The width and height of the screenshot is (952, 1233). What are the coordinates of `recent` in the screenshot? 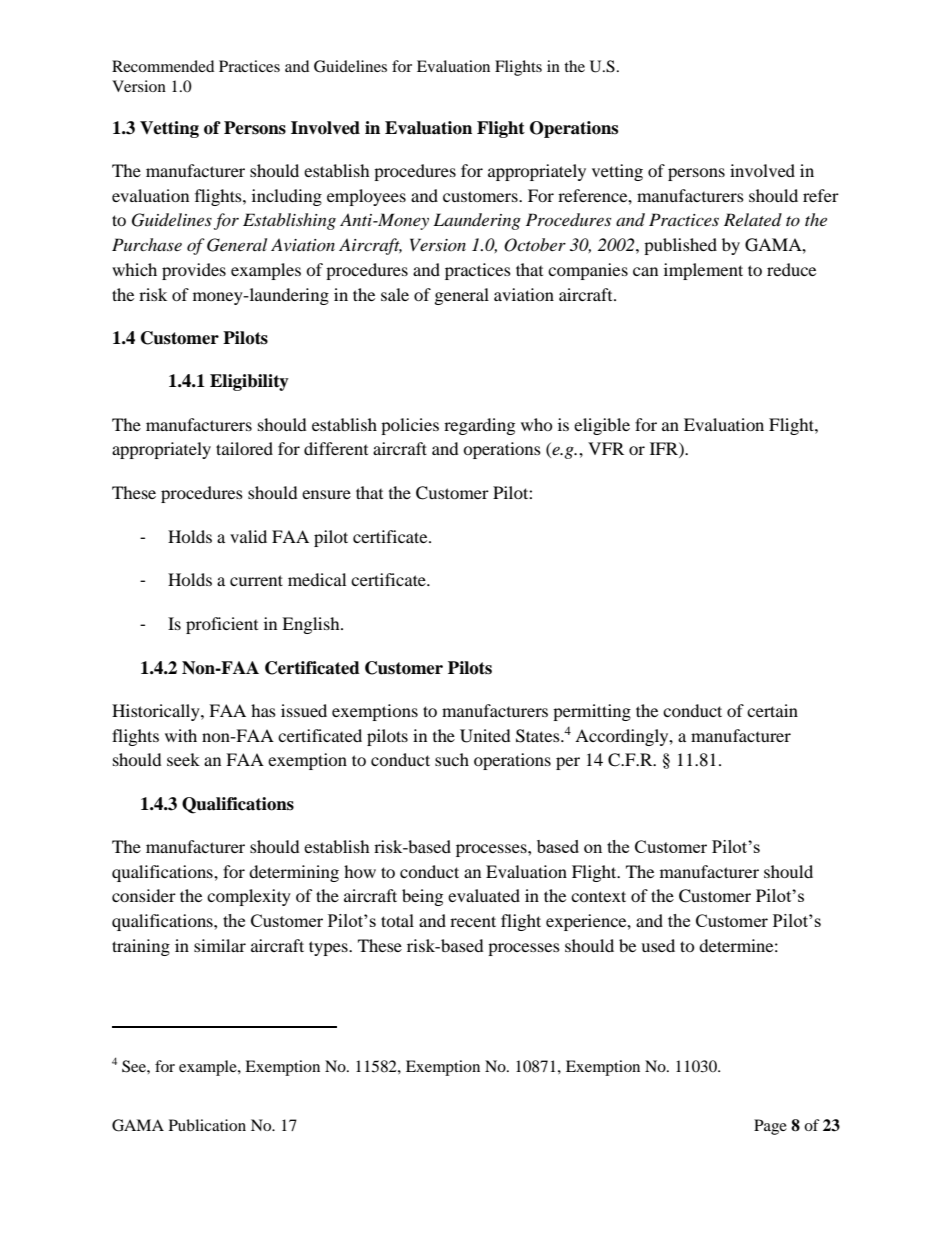 It's located at (473, 921).
